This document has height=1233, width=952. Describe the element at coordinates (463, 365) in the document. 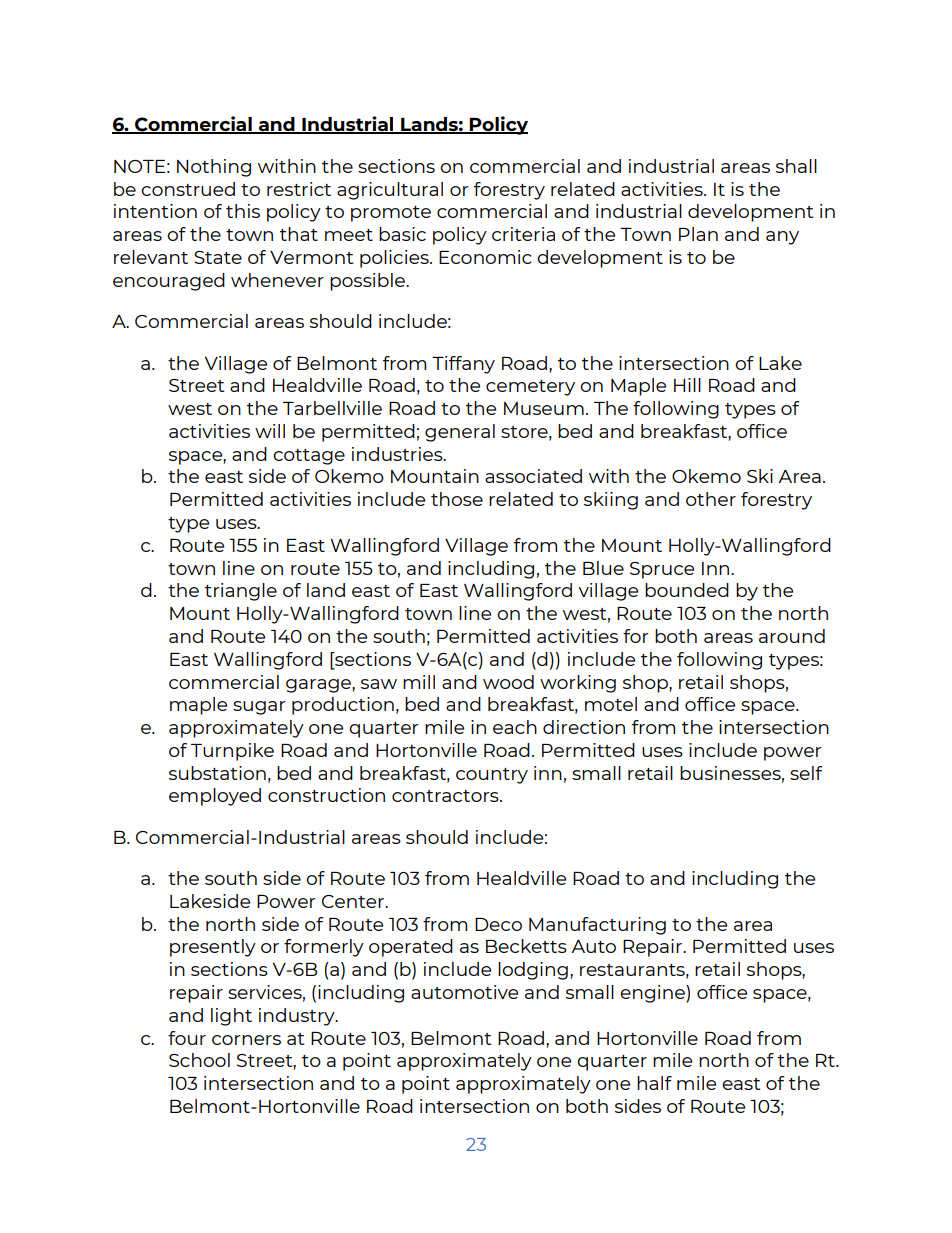

I see `Tiffany` at that location.
